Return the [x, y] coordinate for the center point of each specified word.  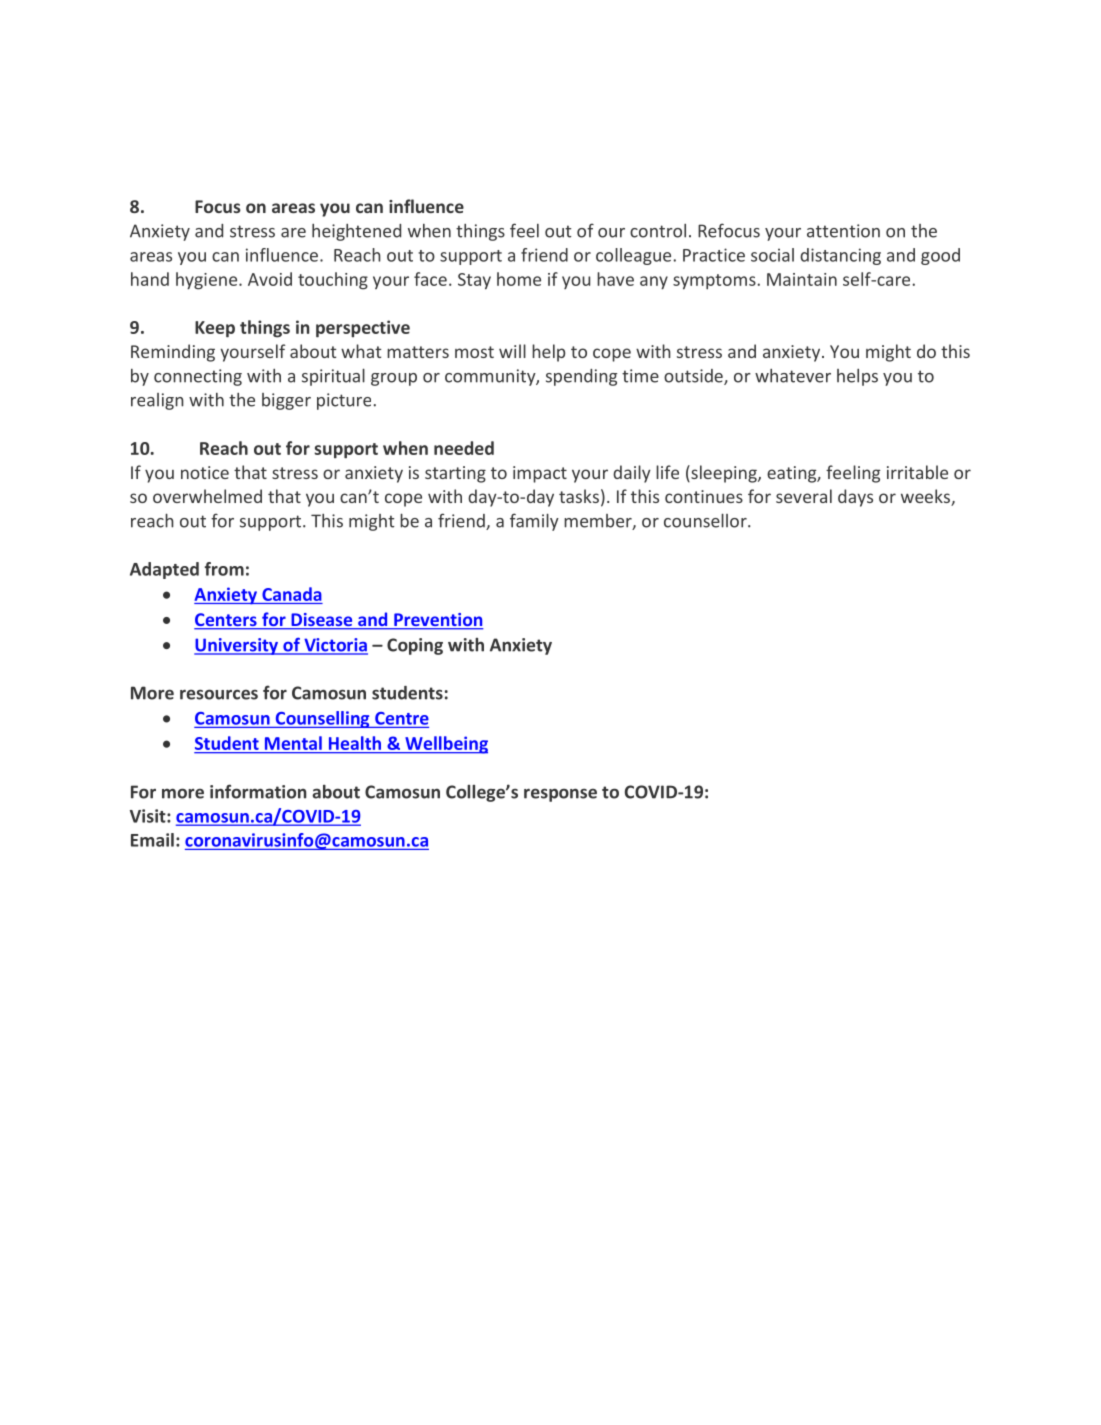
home [519, 279]
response [560, 795]
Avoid [270, 279]
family [534, 522]
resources [219, 694]
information [258, 791]
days [855, 498]
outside [694, 377]
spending [581, 377]
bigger [286, 401]
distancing [840, 256]
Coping [415, 646]
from [224, 569]
